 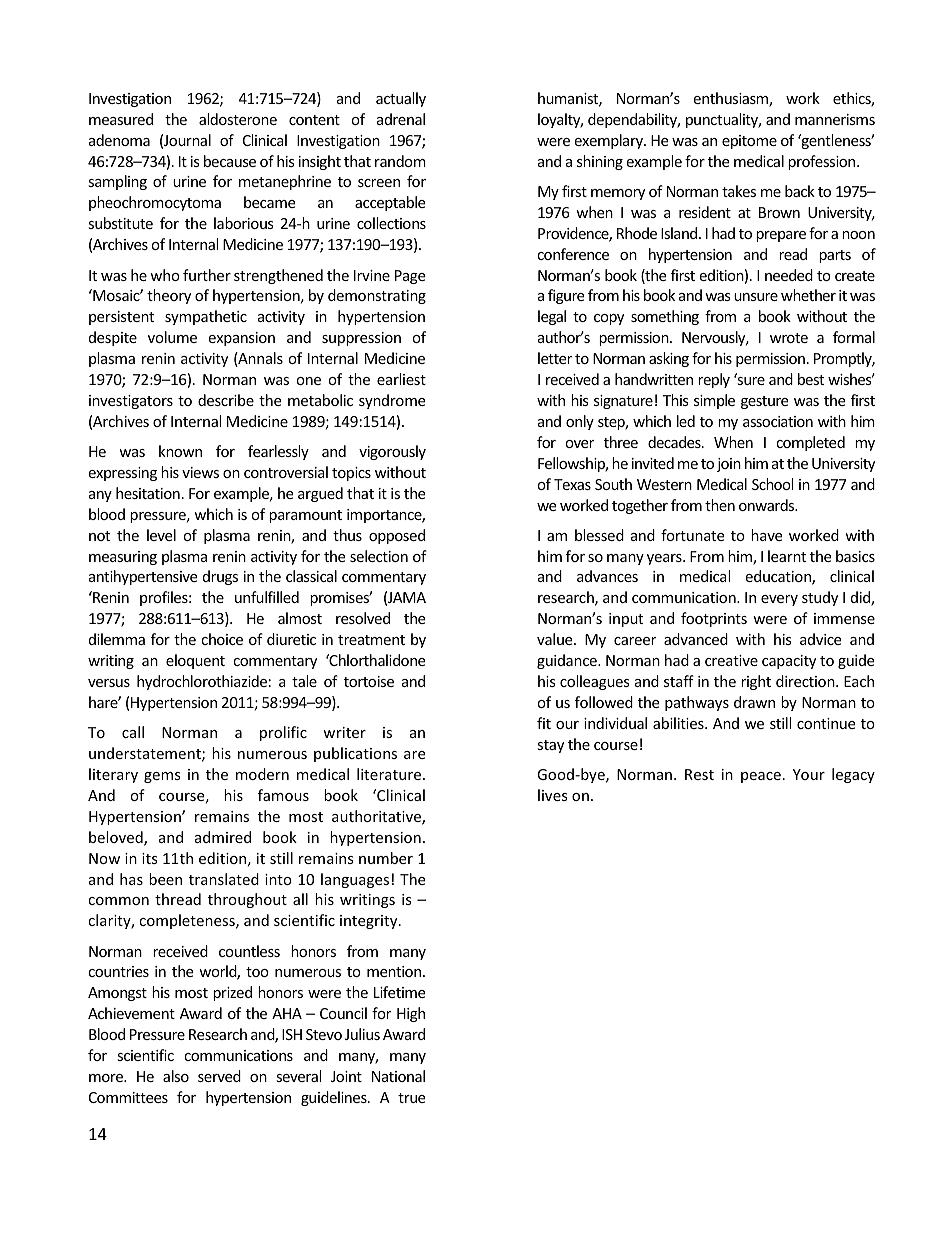 What do you see at coordinates (401, 119) in the screenshot?
I see `adrenal` at bounding box center [401, 119].
